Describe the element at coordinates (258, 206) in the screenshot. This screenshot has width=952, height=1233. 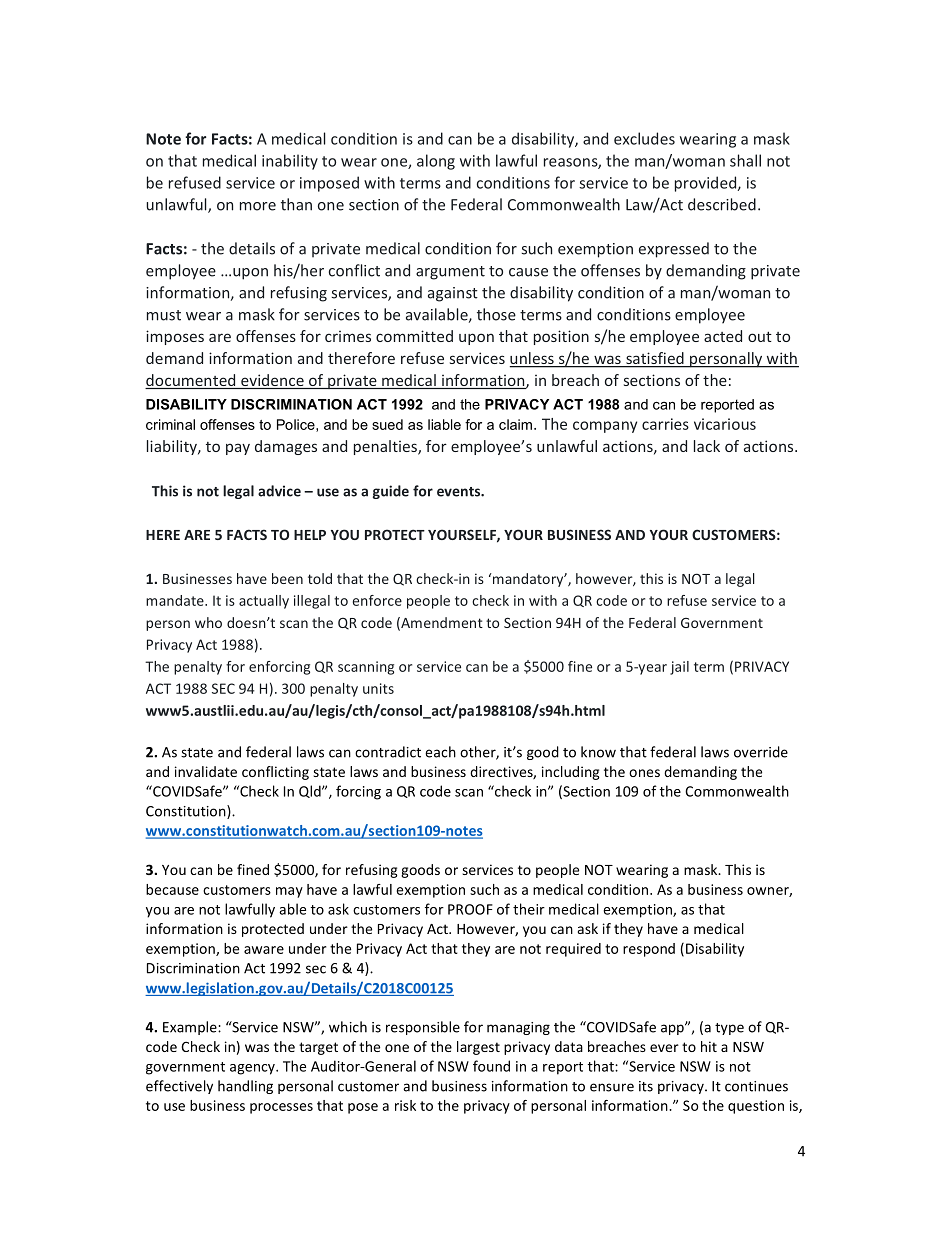
I see `more` at that location.
